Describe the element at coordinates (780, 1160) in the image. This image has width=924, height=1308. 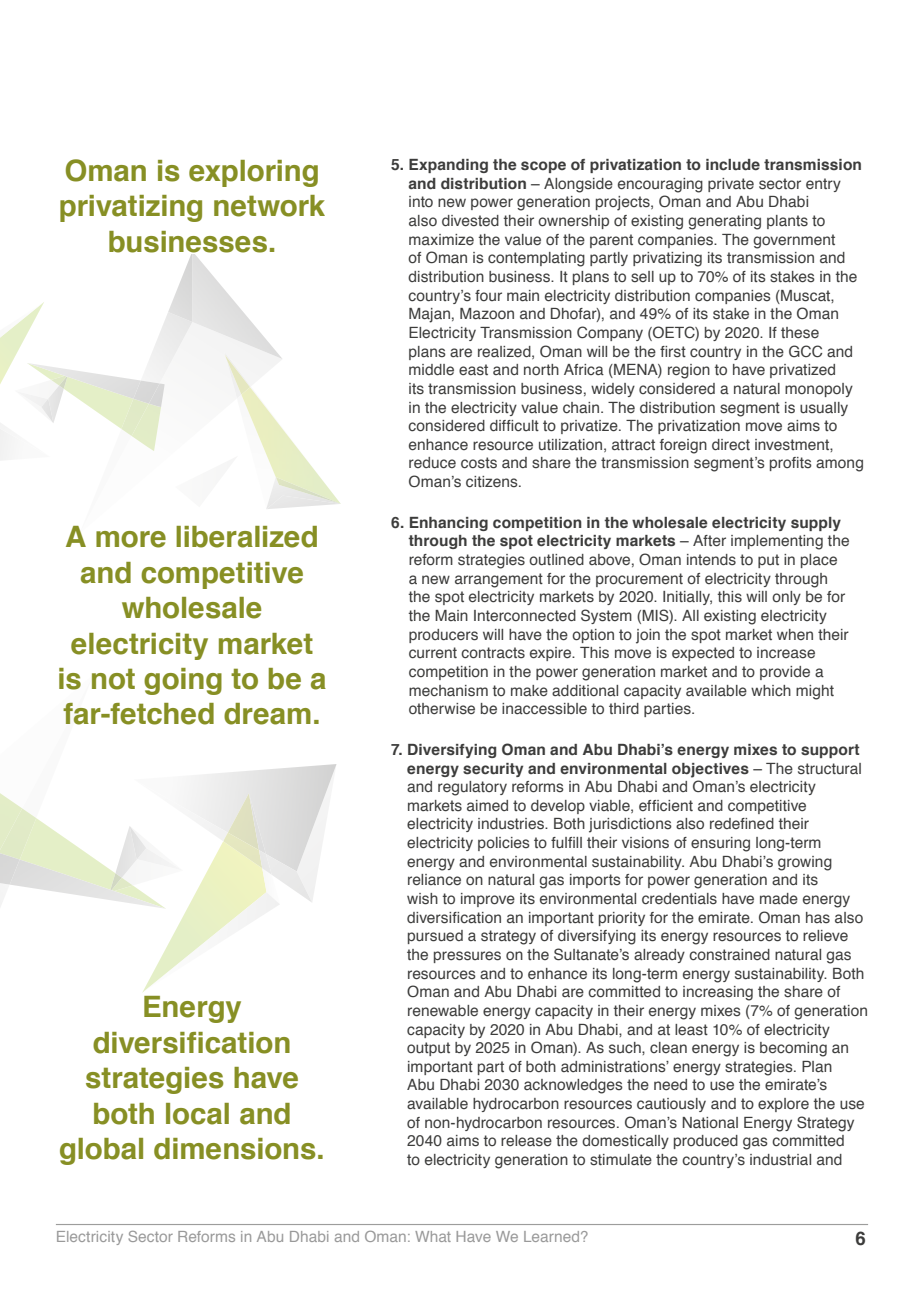
I see `industrial` at that location.
